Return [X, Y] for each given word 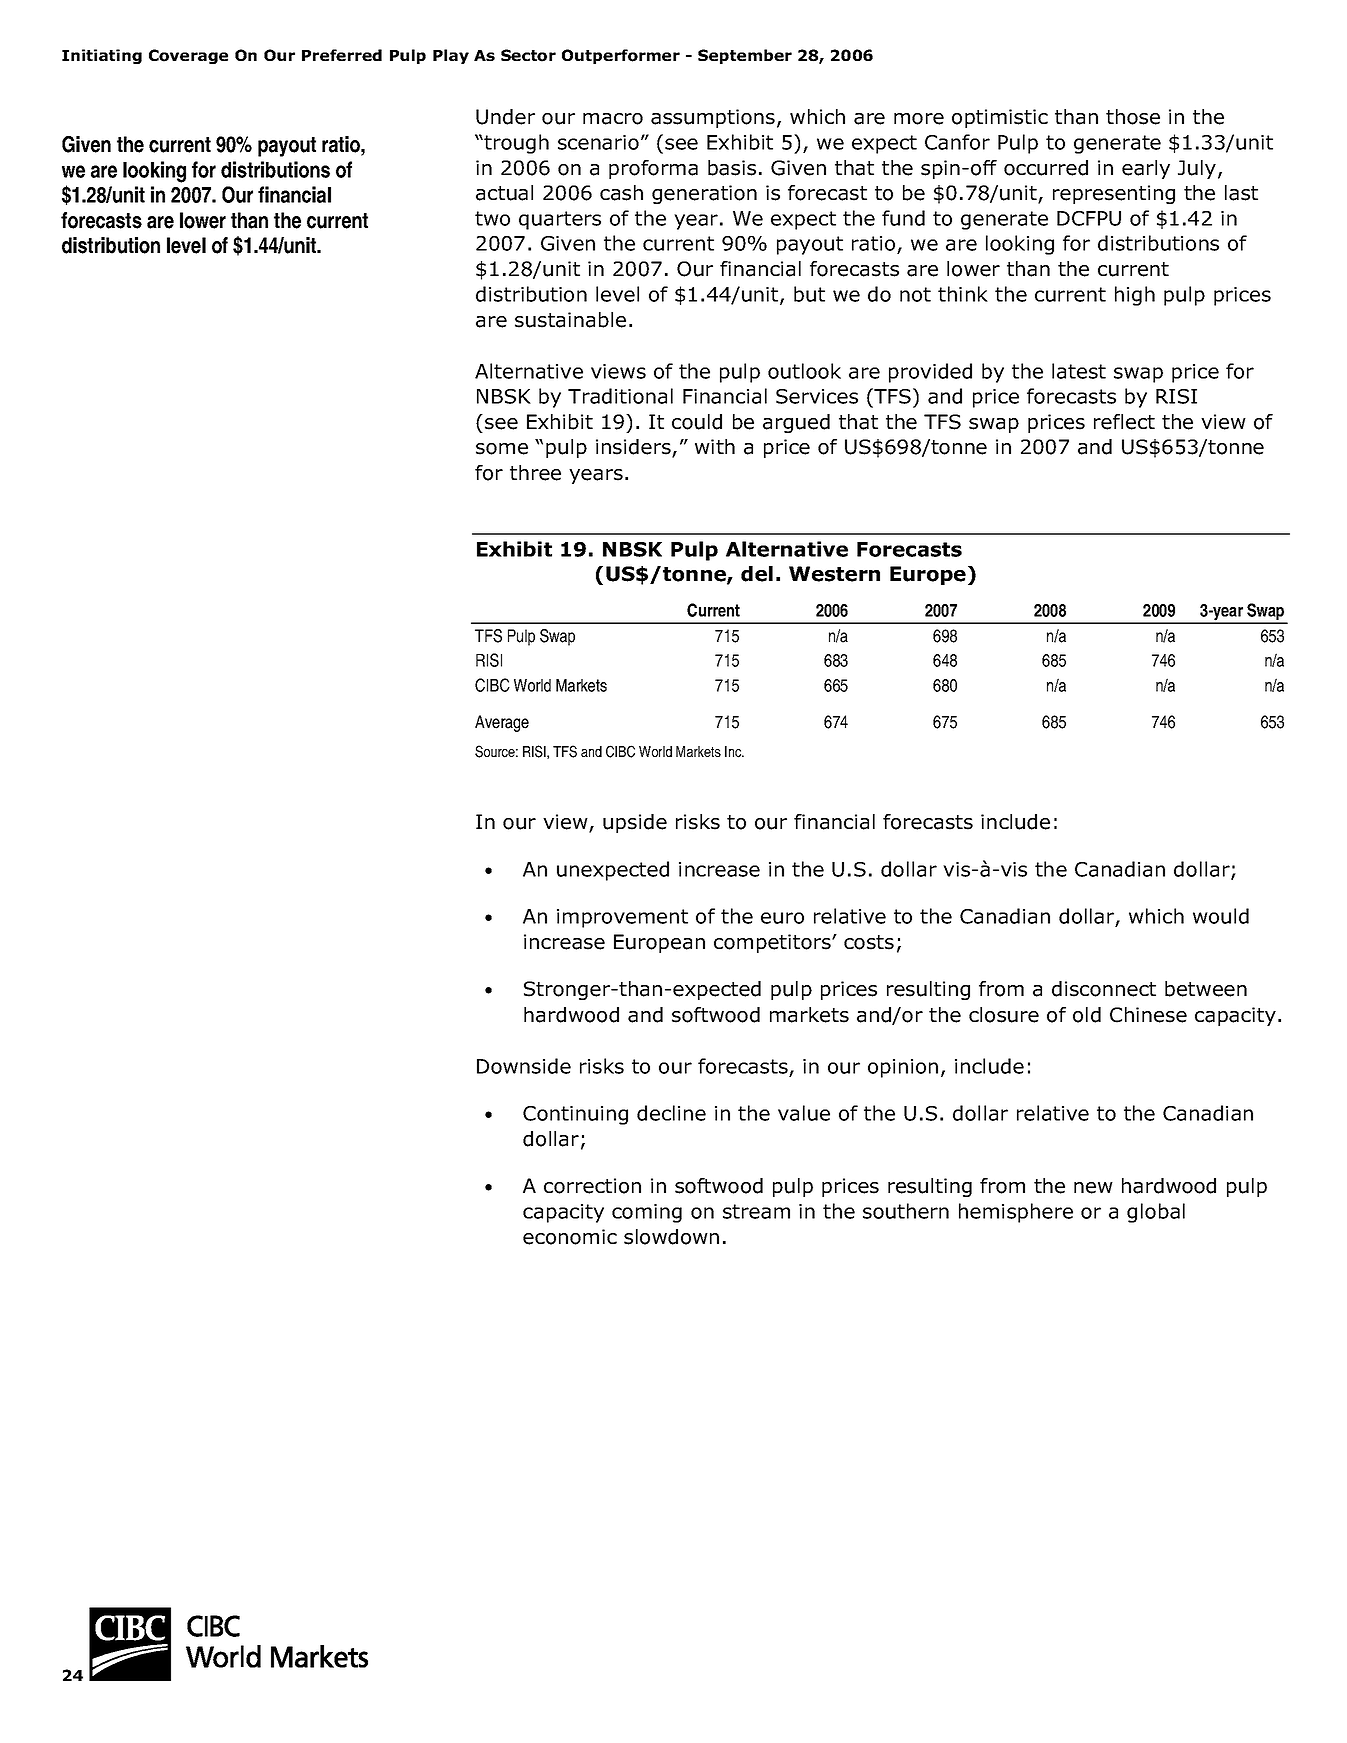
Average [502, 723]
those [1133, 117]
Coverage [188, 56]
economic [570, 1237]
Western [834, 574]
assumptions [713, 118]
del [757, 574]
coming [647, 1213]
